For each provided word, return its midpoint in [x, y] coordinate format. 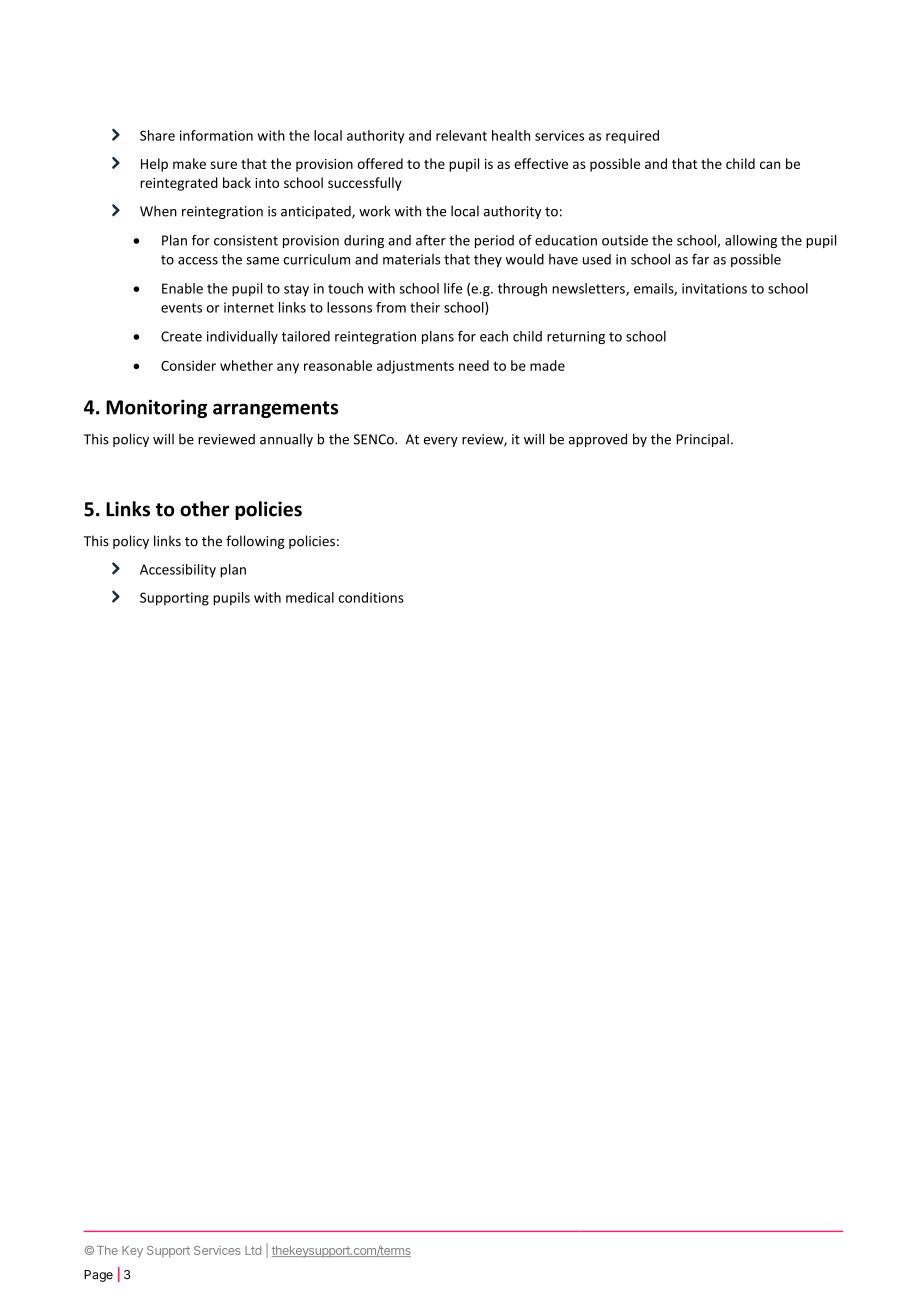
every [441, 442]
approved [598, 440]
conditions [371, 597]
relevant [461, 135]
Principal [702, 440]
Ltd [253, 1250]
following [255, 542]
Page [98, 1276]
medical [310, 597]
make [189, 163]
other [204, 509]
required [632, 137]
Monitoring [156, 408]
